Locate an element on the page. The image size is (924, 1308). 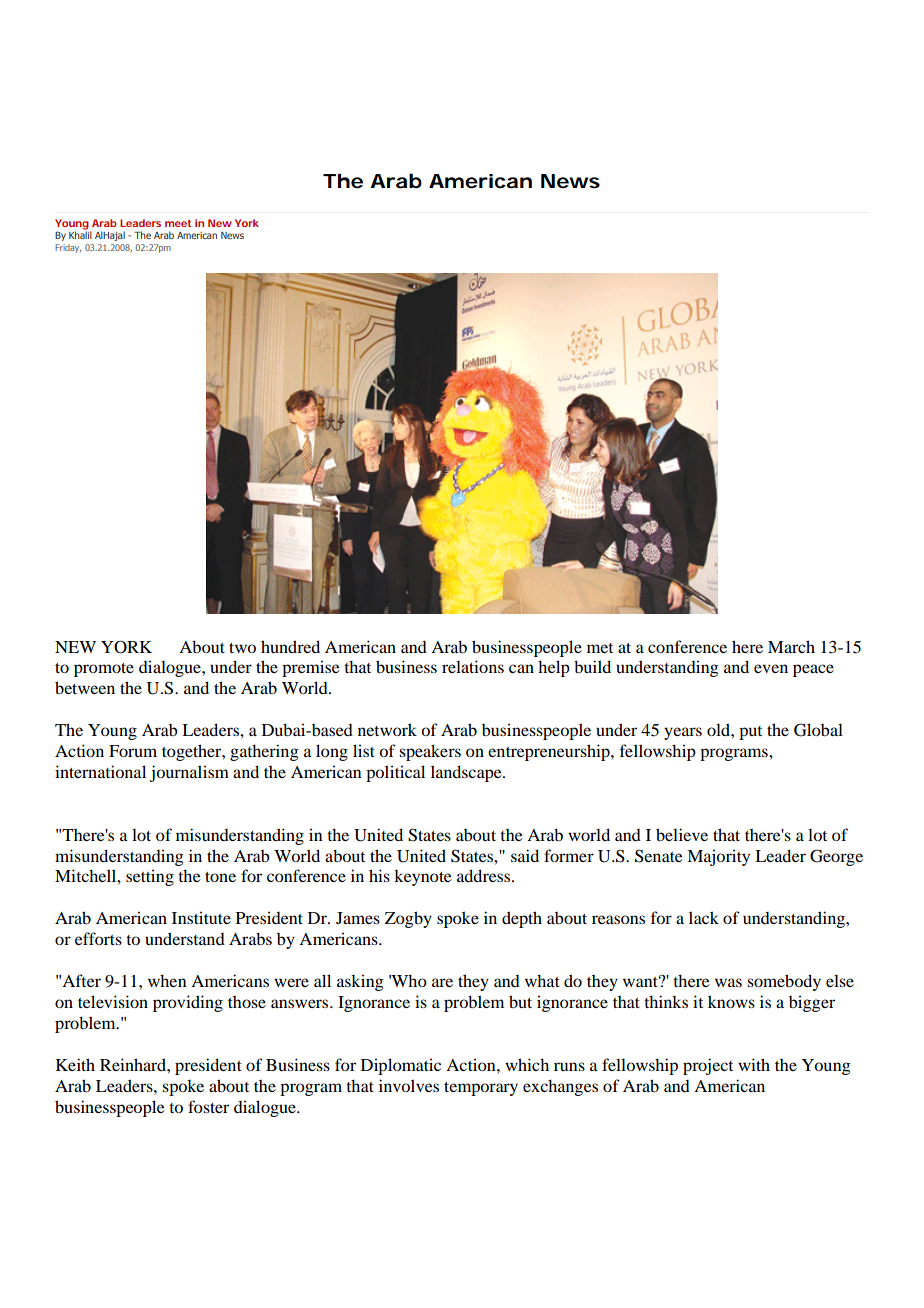
met is located at coordinates (600, 648).
